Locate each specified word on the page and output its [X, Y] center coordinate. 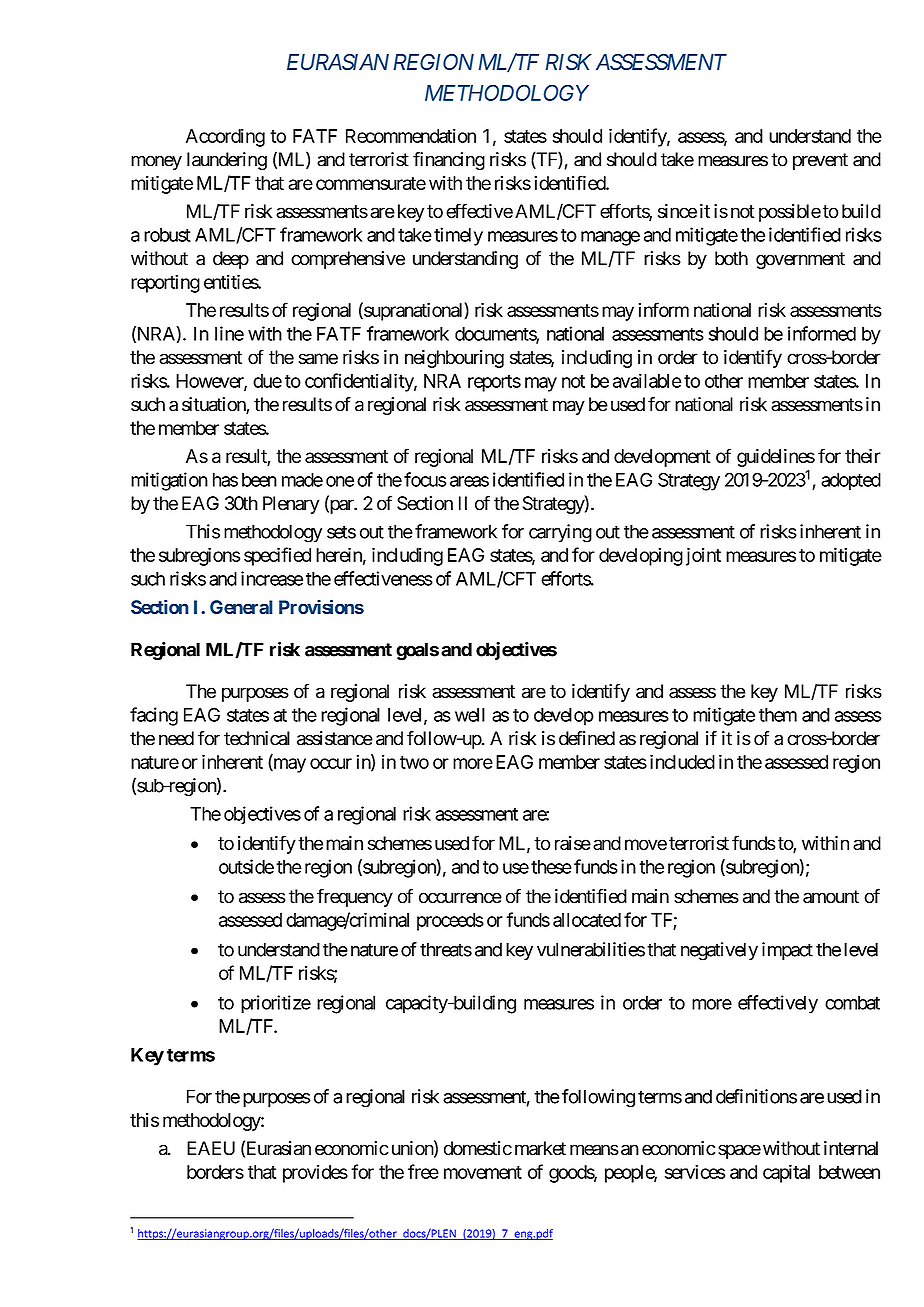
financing [449, 161]
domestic [478, 1148]
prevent [820, 161]
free [423, 1171]
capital [786, 1173]
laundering [227, 161]
